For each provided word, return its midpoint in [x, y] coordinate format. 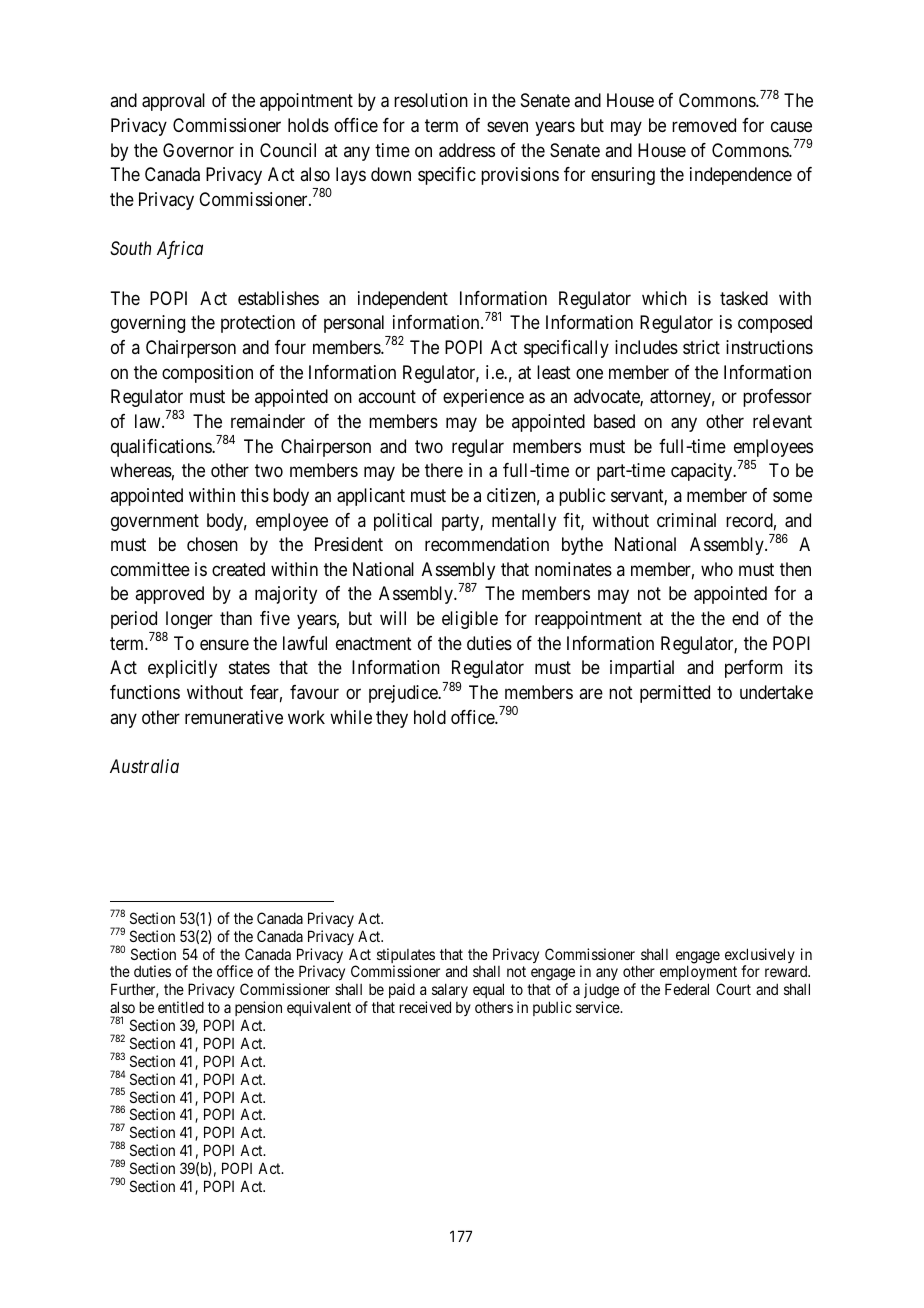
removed [704, 125]
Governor [198, 150]
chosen [212, 544]
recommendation [487, 544]
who [717, 569]
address [467, 150]
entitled [181, 1007]
